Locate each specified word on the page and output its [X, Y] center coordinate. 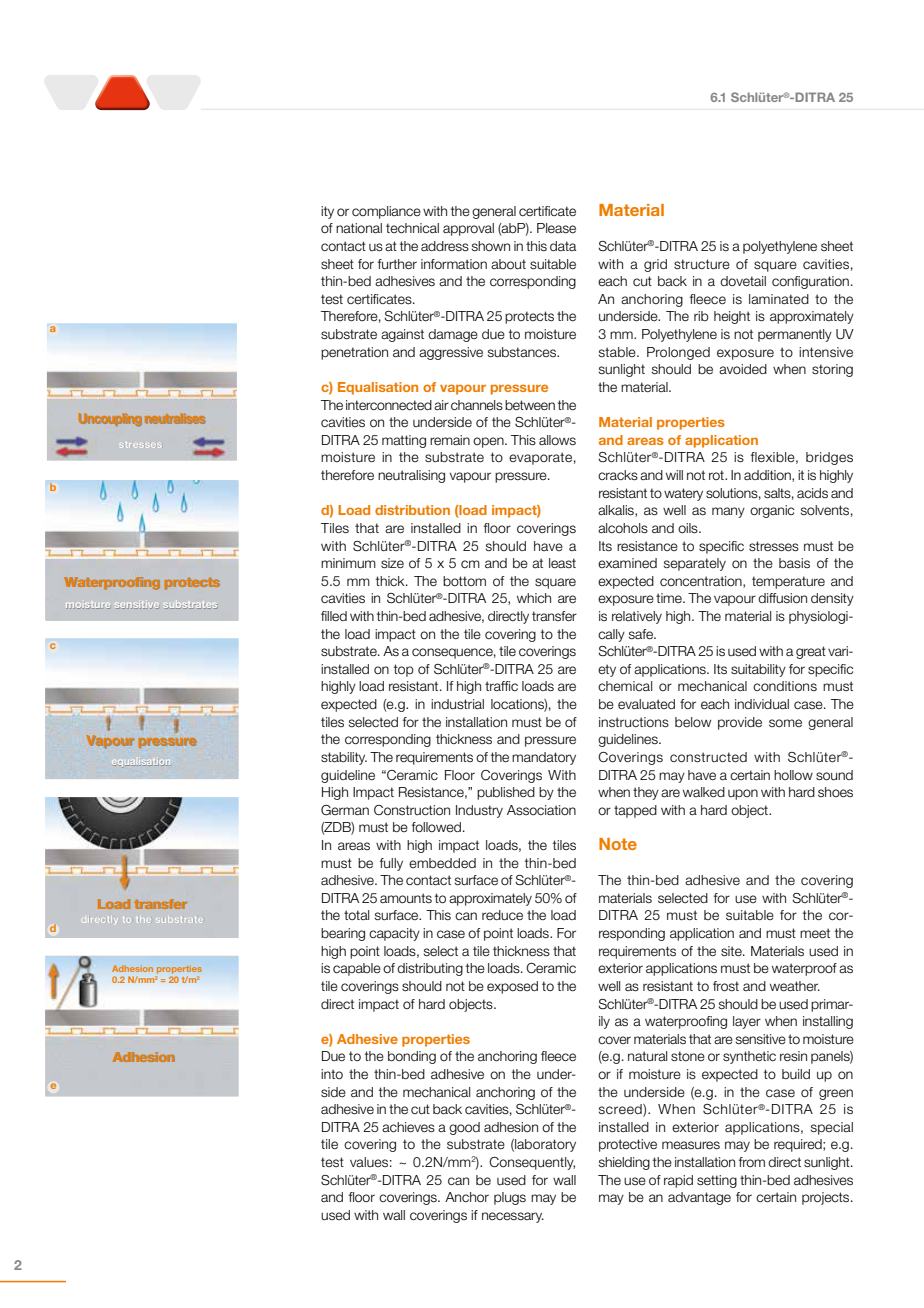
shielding [624, 1163]
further [397, 264]
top [404, 670]
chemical [625, 686]
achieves [408, 1127]
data [563, 246]
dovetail [743, 281]
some [785, 723]
